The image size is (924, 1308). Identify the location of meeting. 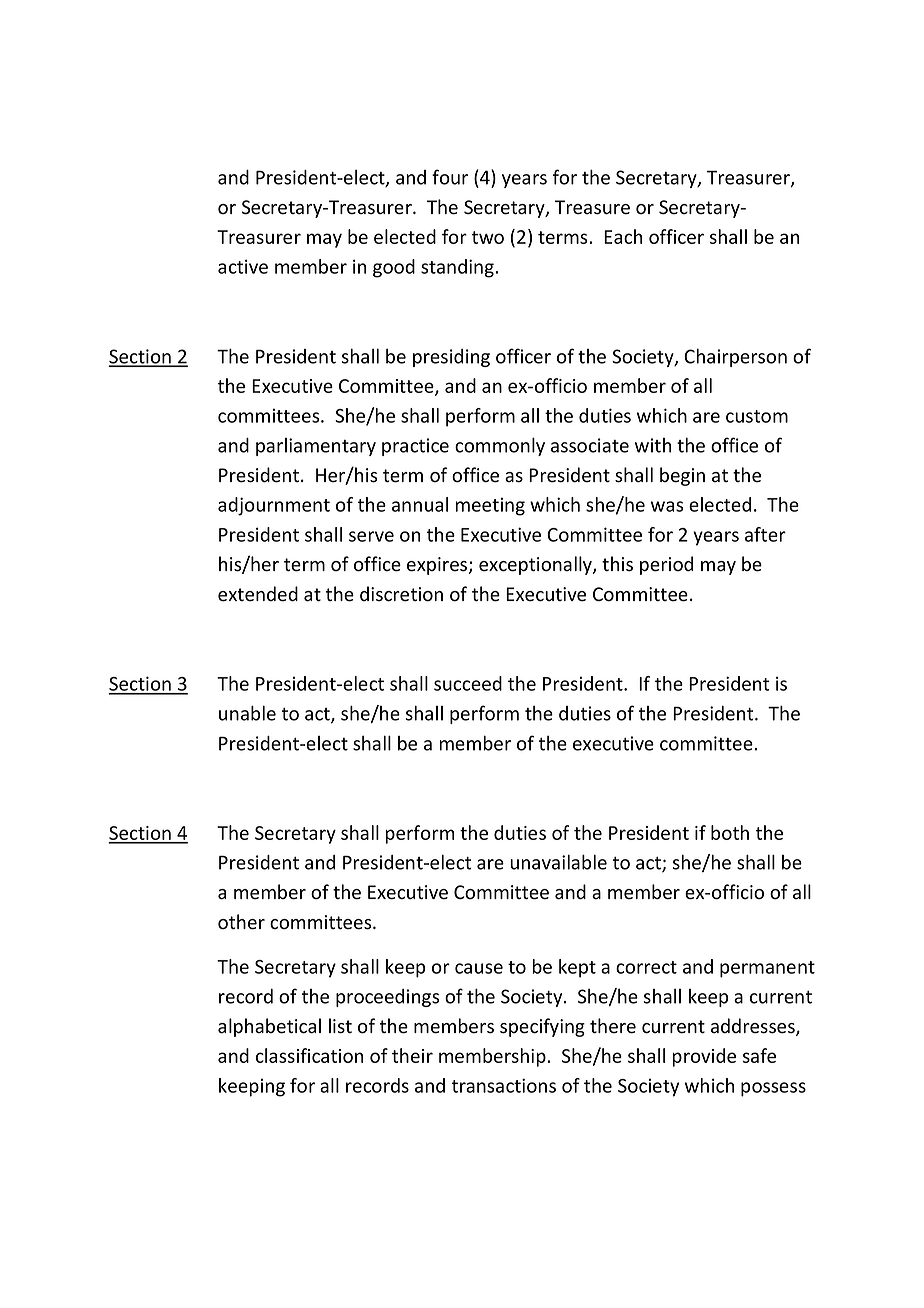
(490, 506).
